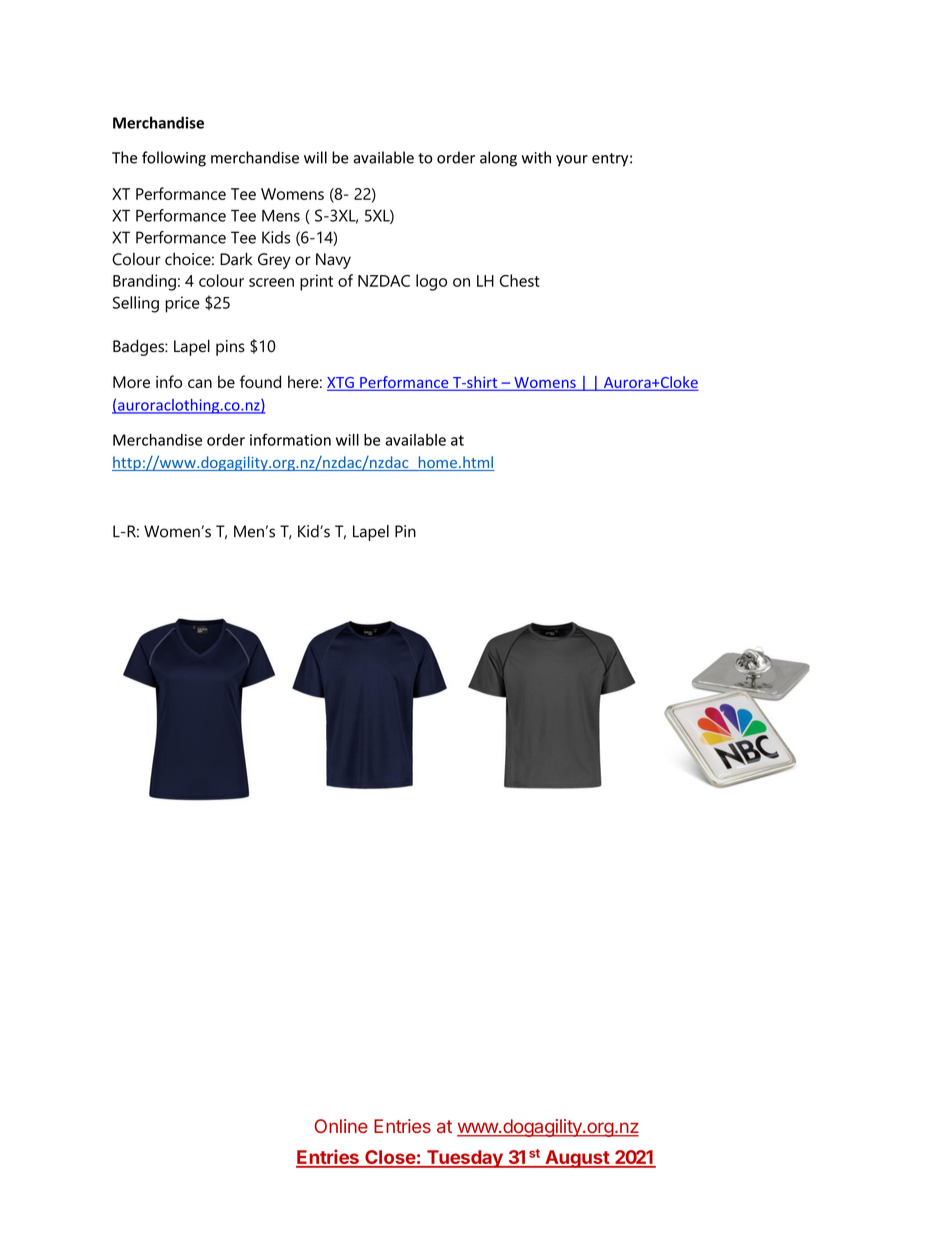  I want to click on Close, so click(390, 1158).
